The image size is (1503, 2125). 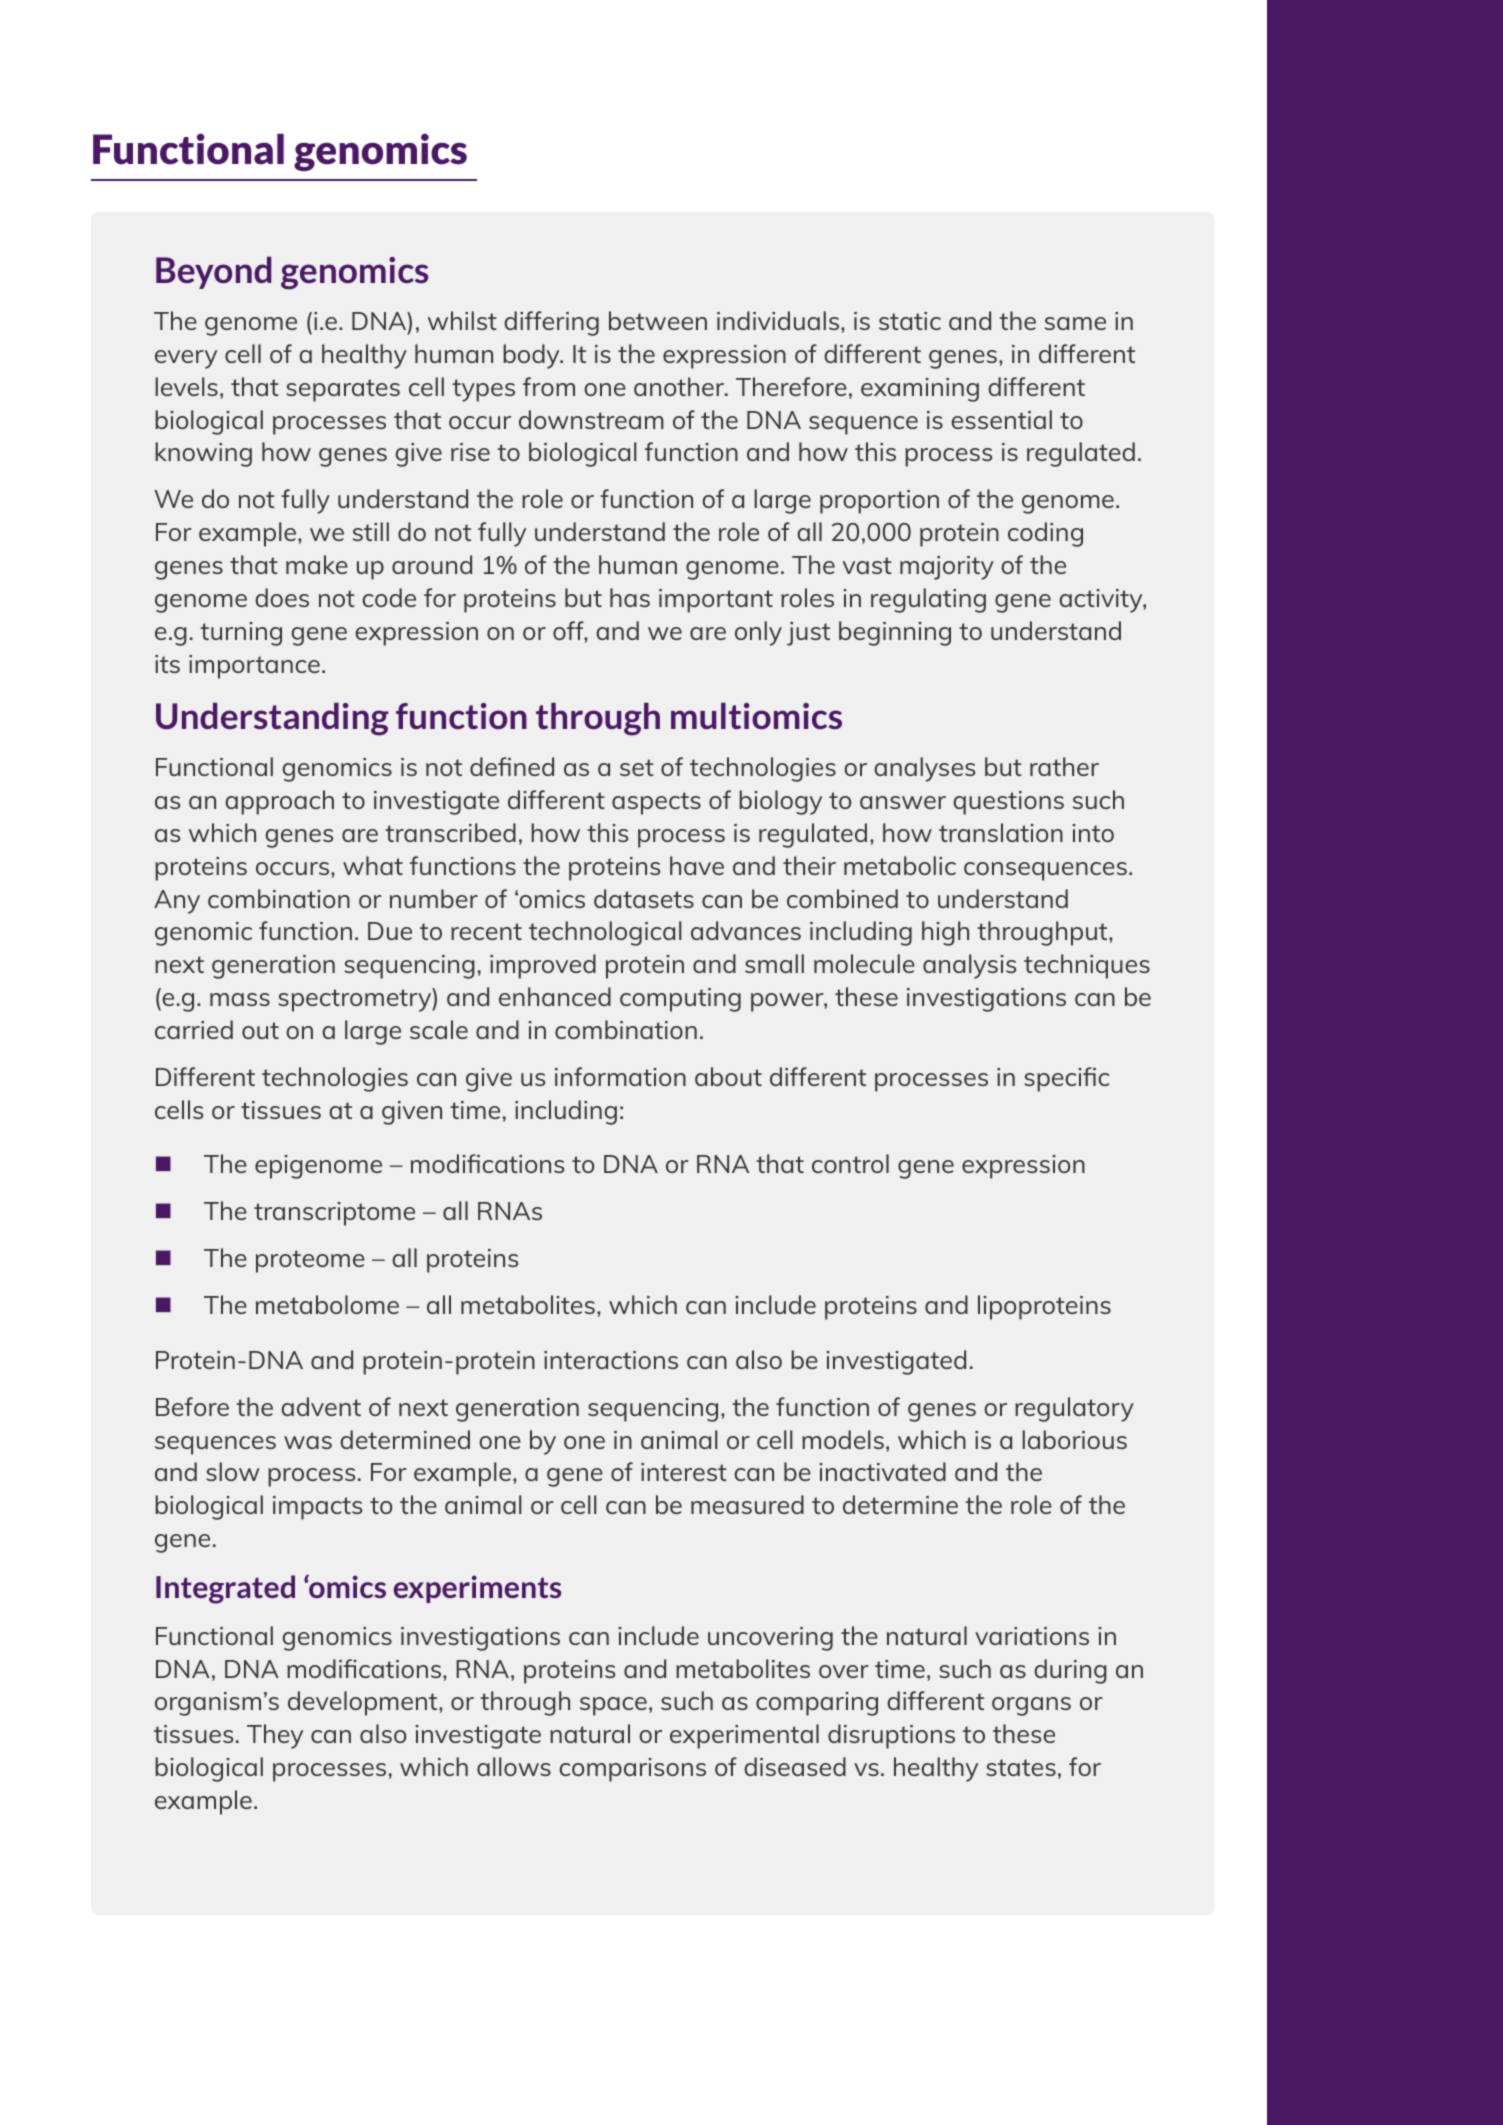 What do you see at coordinates (213, 273) in the image?
I see `Beyond` at bounding box center [213, 273].
